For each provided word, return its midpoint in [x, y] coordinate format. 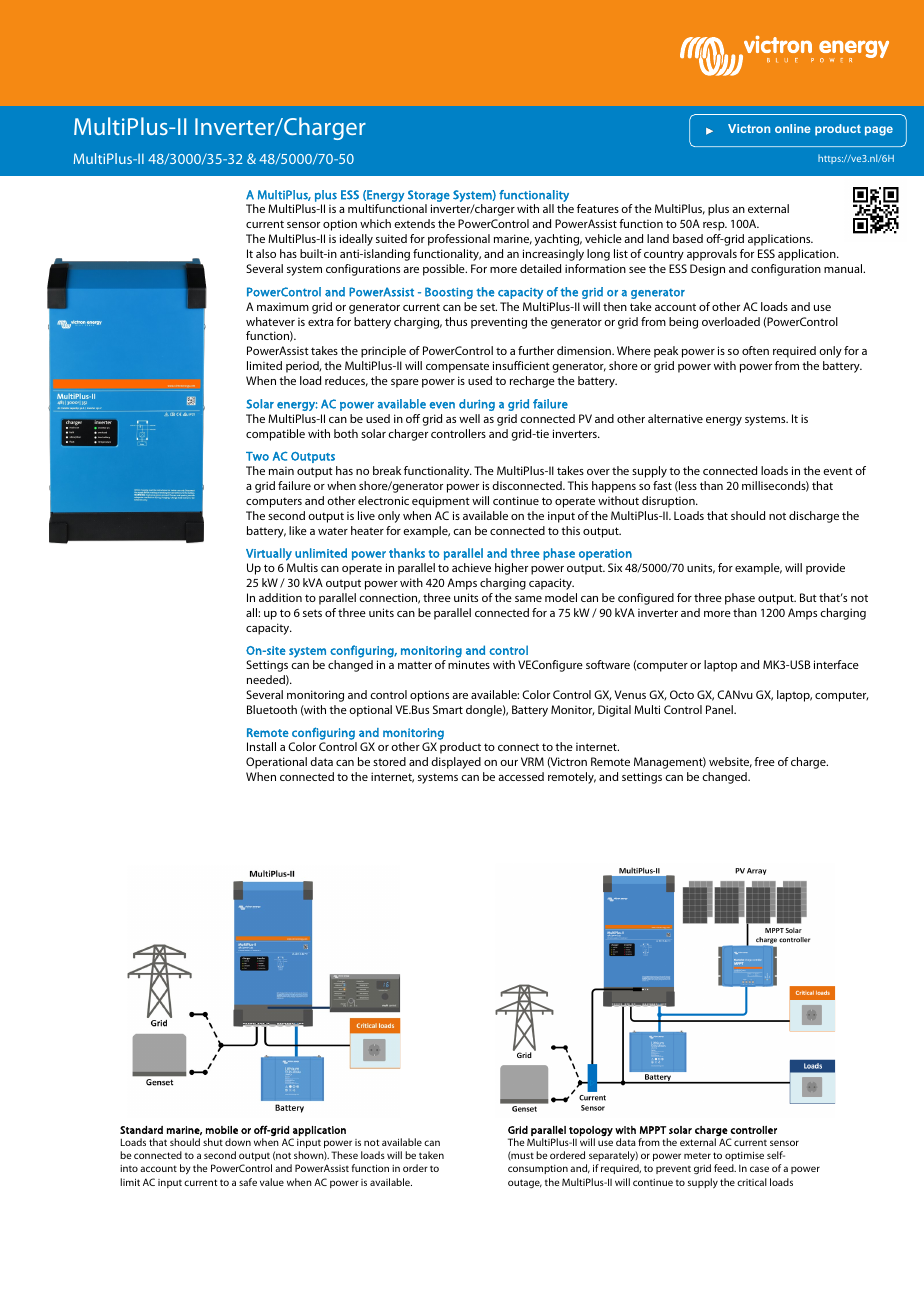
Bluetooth [272, 709]
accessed [521, 776]
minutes [469, 664]
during [477, 405]
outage [525, 1184]
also [266, 253]
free [764, 761]
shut [213, 1142]
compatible [275, 435]
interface [836, 664]
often [755, 350]
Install [261, 746]
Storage [429, 196]
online [793, 128]
